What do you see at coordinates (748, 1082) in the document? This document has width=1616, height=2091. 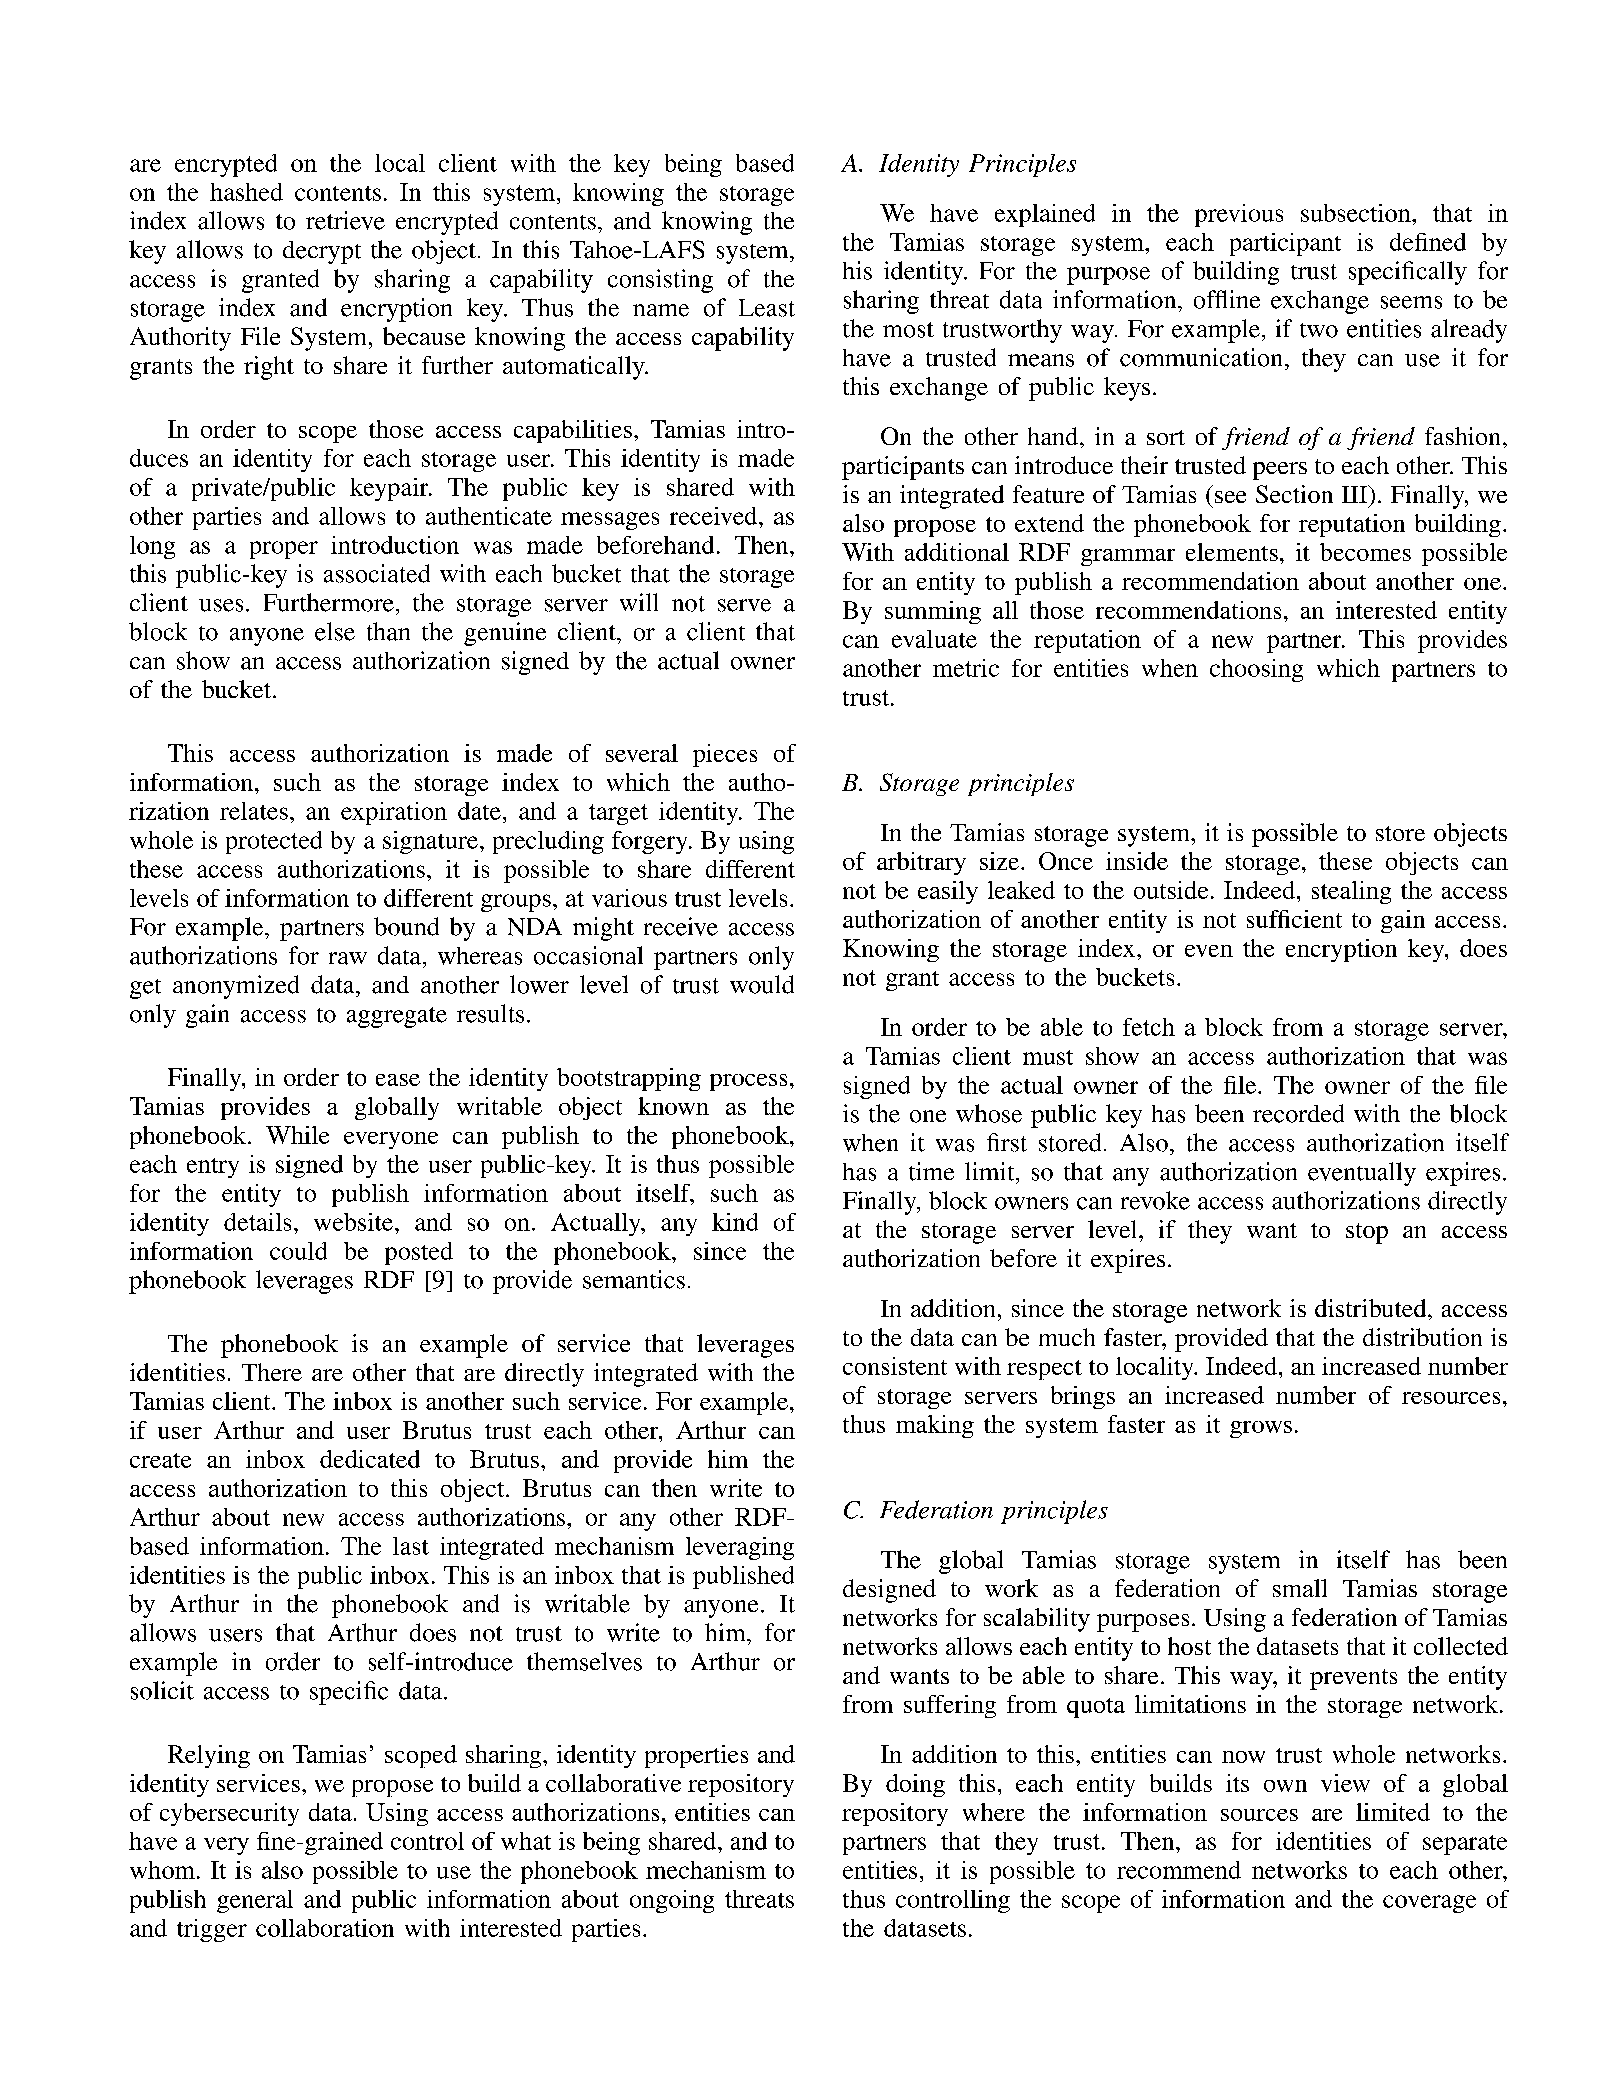 I see `process` at bounding box center [748, 1082].
